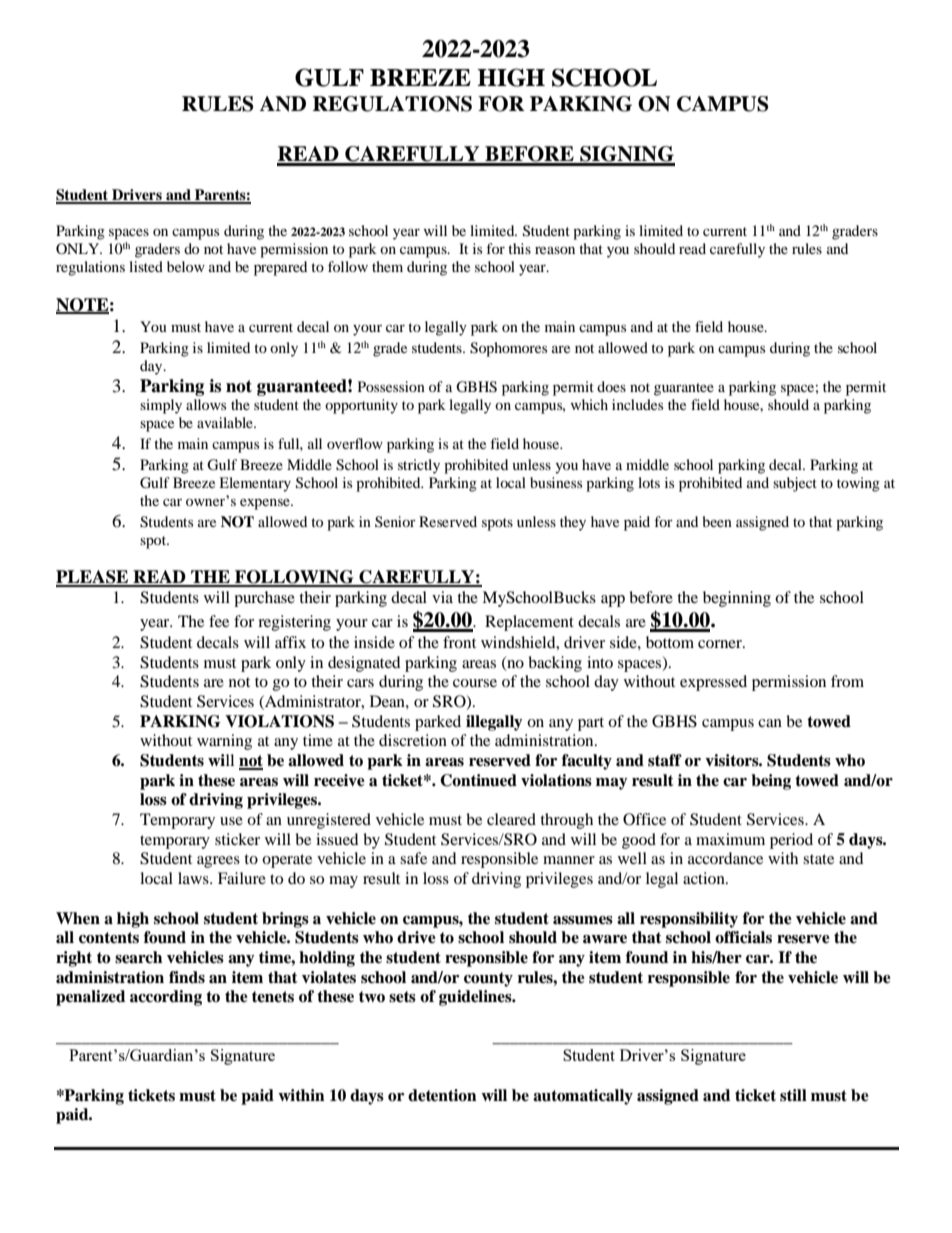 The width and height of the screenshot is (952, 1233). Describe the element at coordinates (519, 248) in the screenshot. I see `this` at that location.
